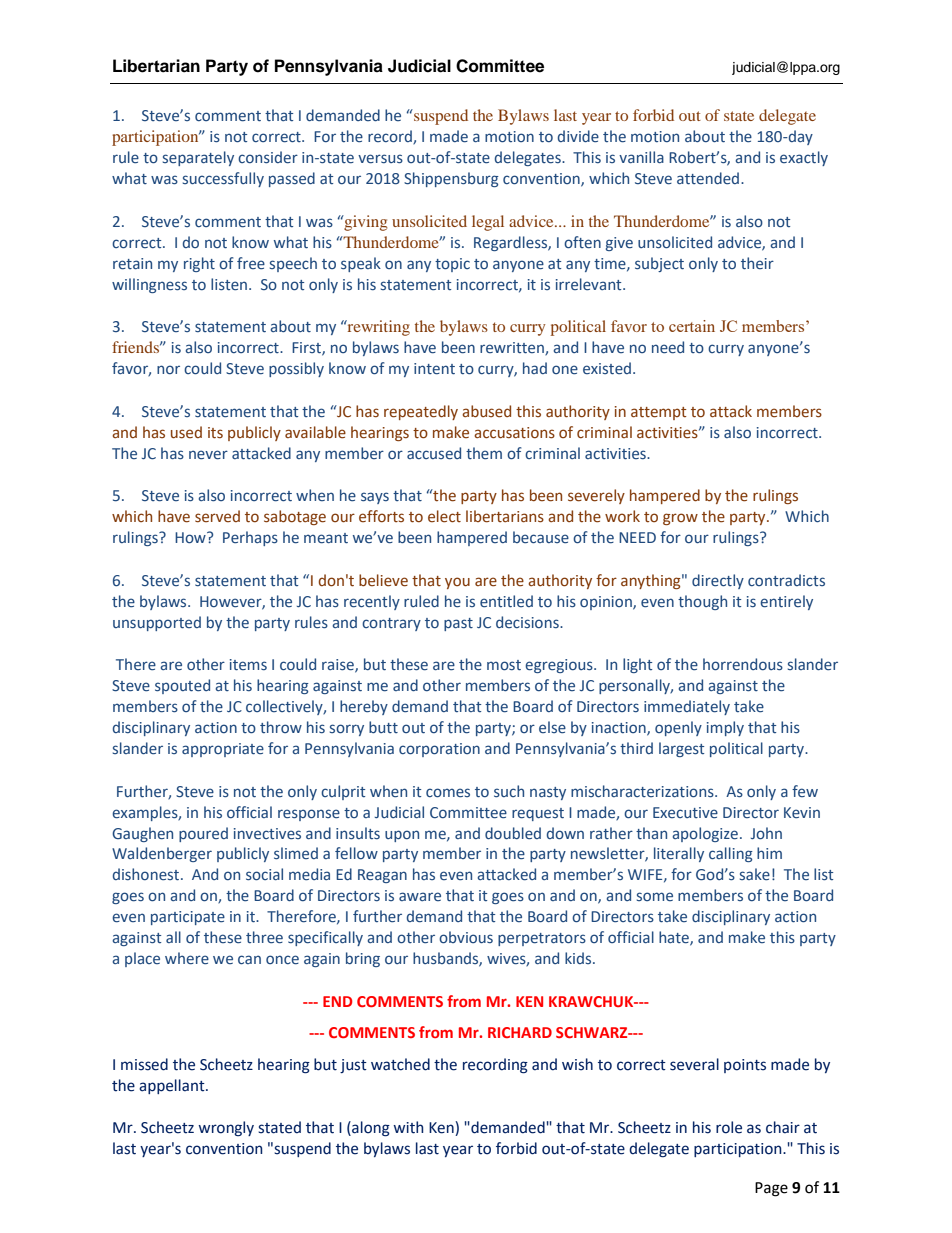  Describe the element at coordinates (504, 665) in the image. I see `most` at that location.
